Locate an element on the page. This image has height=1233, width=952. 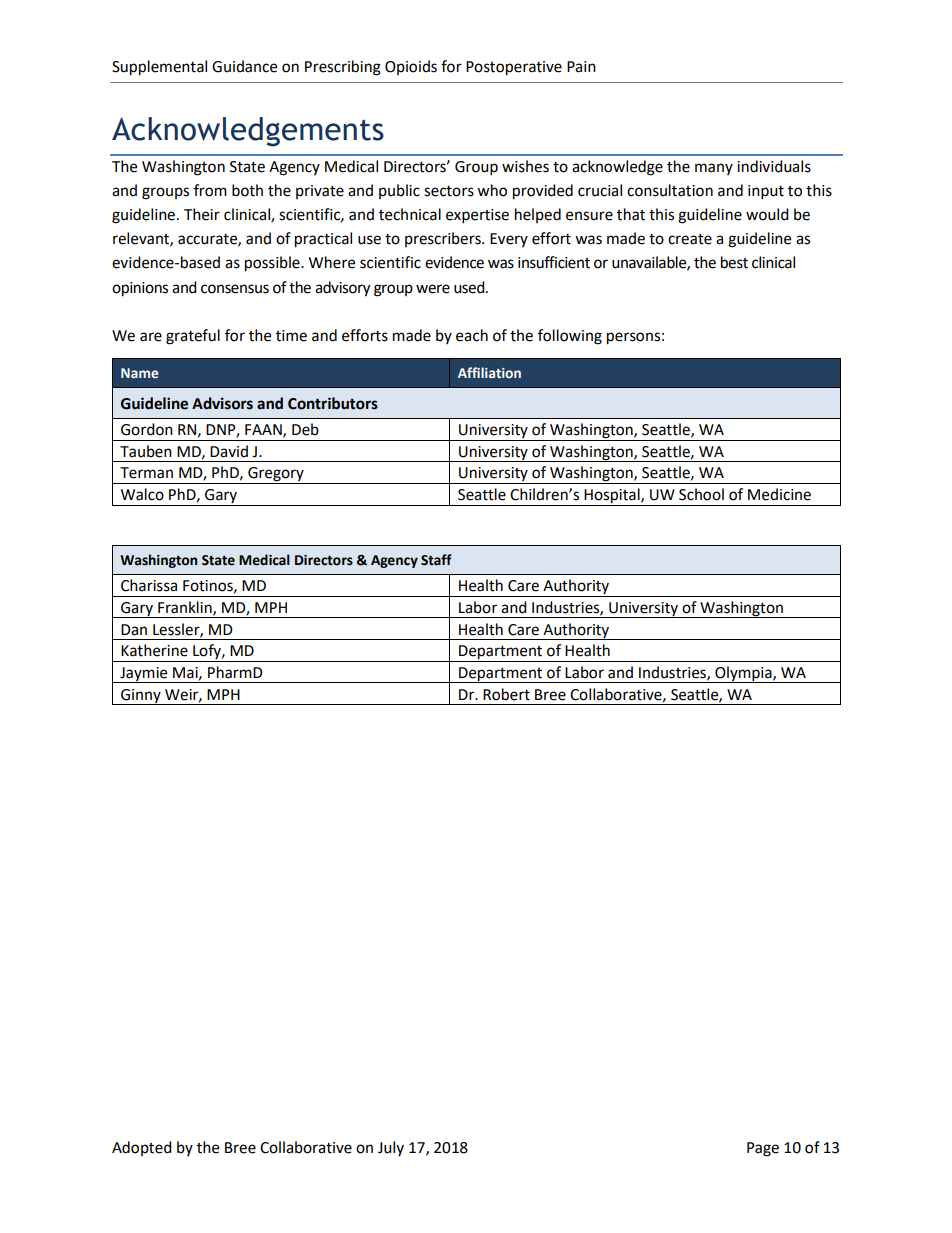
Adopted is located at coordinates (142, 1148).
